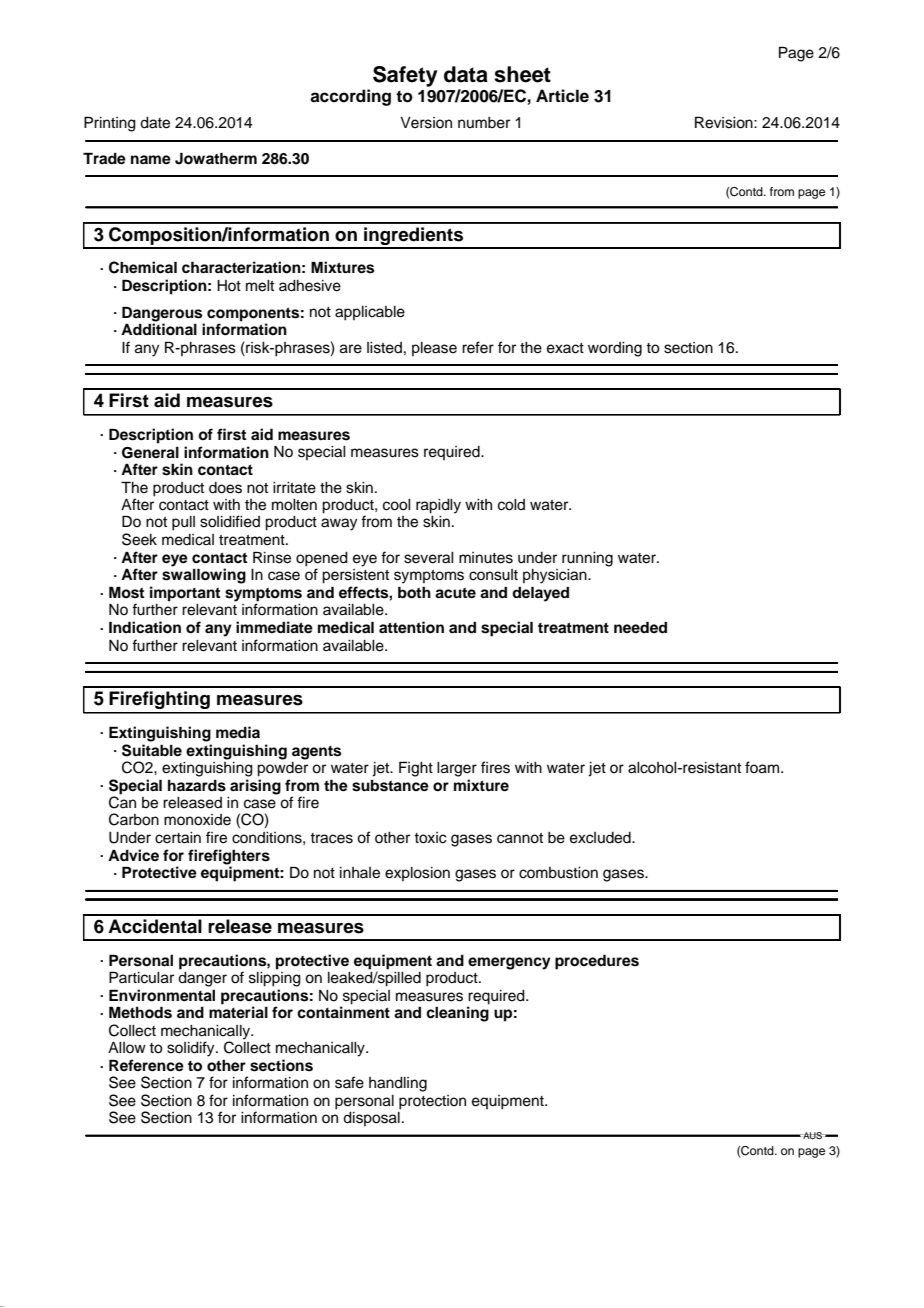 The width and height of the document is (924, 1308). What do you see at coordinates (484, 123) in the document?
I see `number` at bounding box center [484, 123].
